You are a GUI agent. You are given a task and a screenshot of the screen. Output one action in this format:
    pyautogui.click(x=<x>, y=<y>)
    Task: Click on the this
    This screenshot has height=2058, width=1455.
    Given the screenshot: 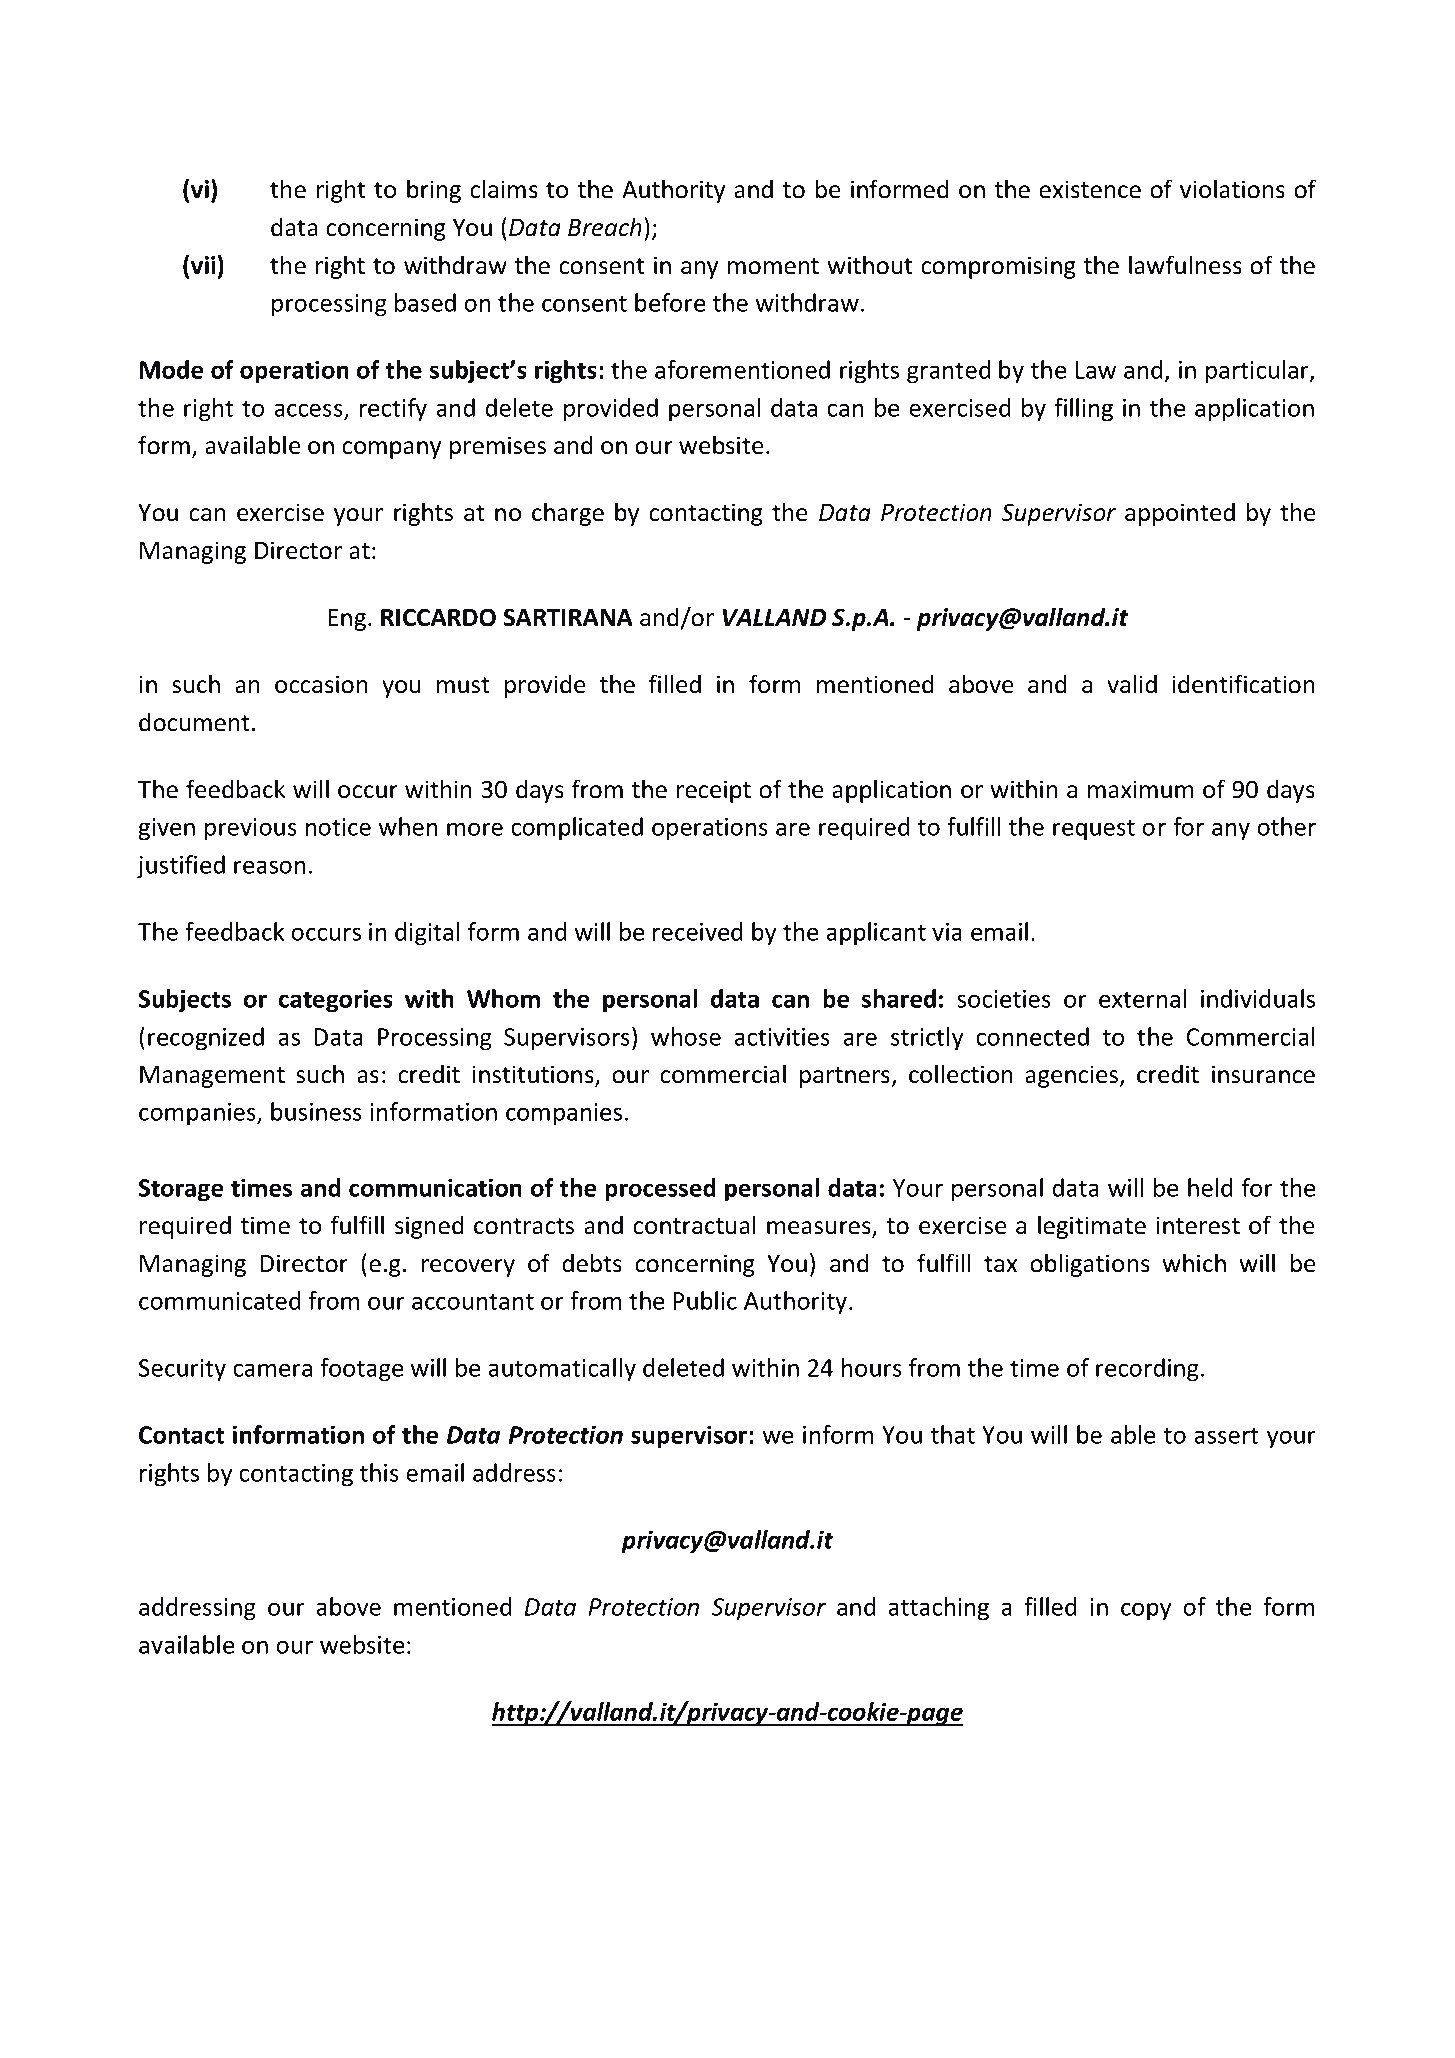 What is the action you would take?
    pyautogui.click(x=379, y=1472)
